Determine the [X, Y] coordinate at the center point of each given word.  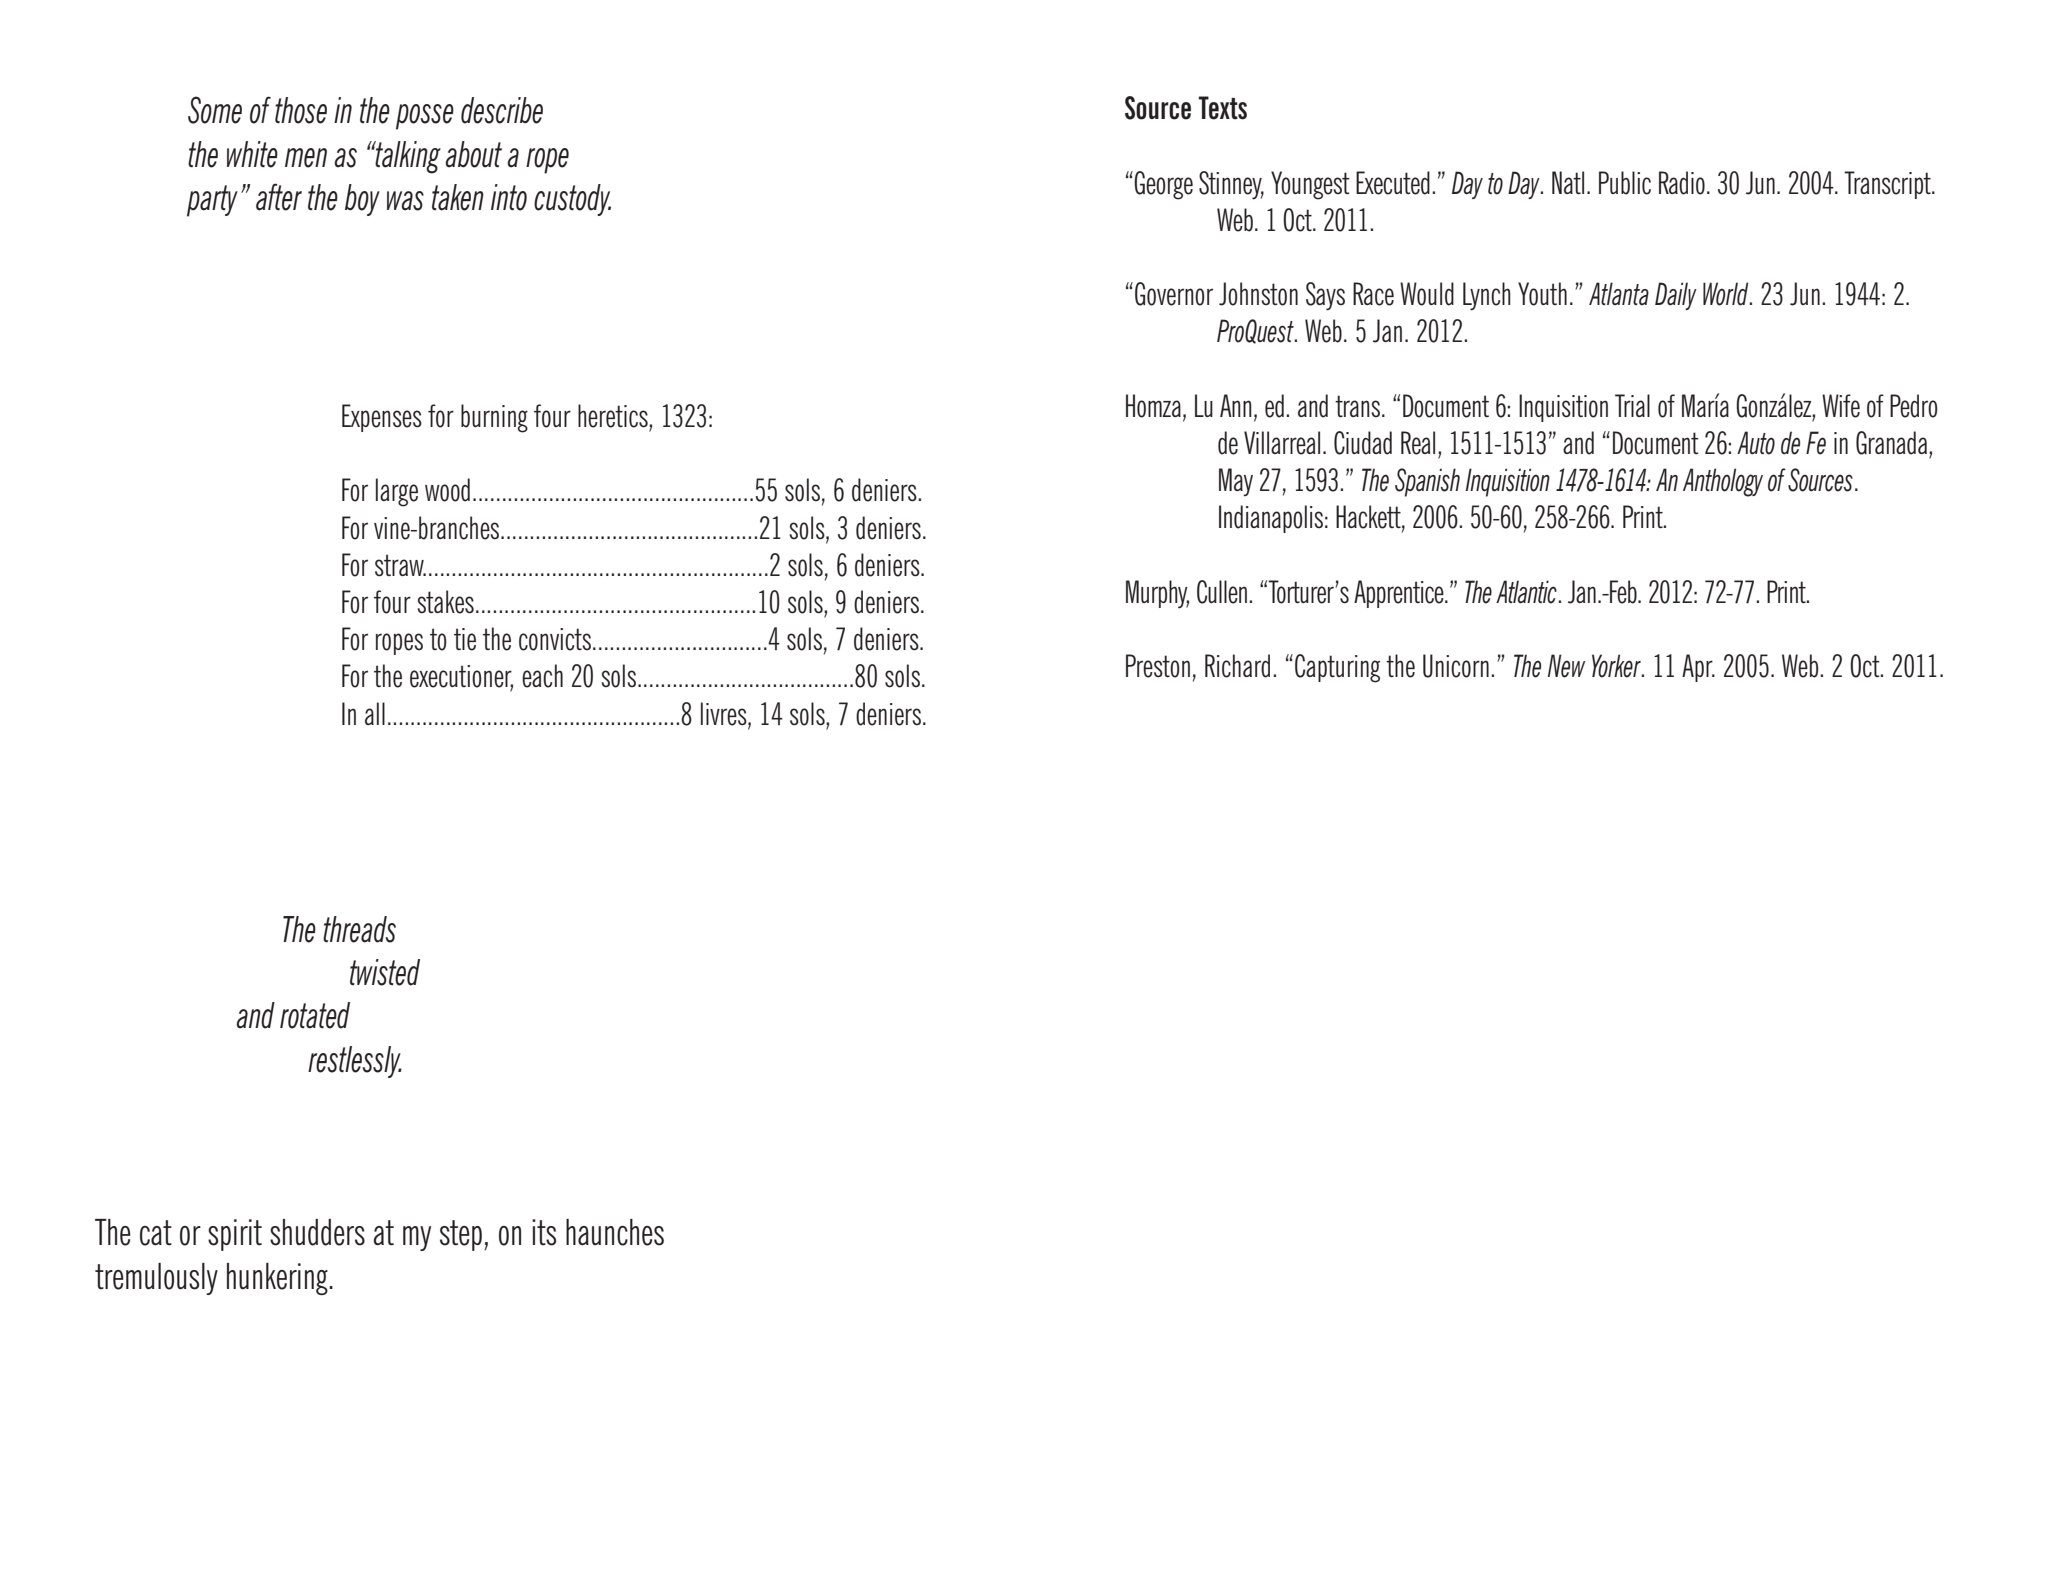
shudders [317, 1232]
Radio [1682, 183]
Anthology [1723, 482]
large [397, 492]
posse [425, 117]
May [1236, 482]
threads [359, 929]
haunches [615, 1232]
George [1163, 185]
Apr [1698, 668]
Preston [1158, 666]
